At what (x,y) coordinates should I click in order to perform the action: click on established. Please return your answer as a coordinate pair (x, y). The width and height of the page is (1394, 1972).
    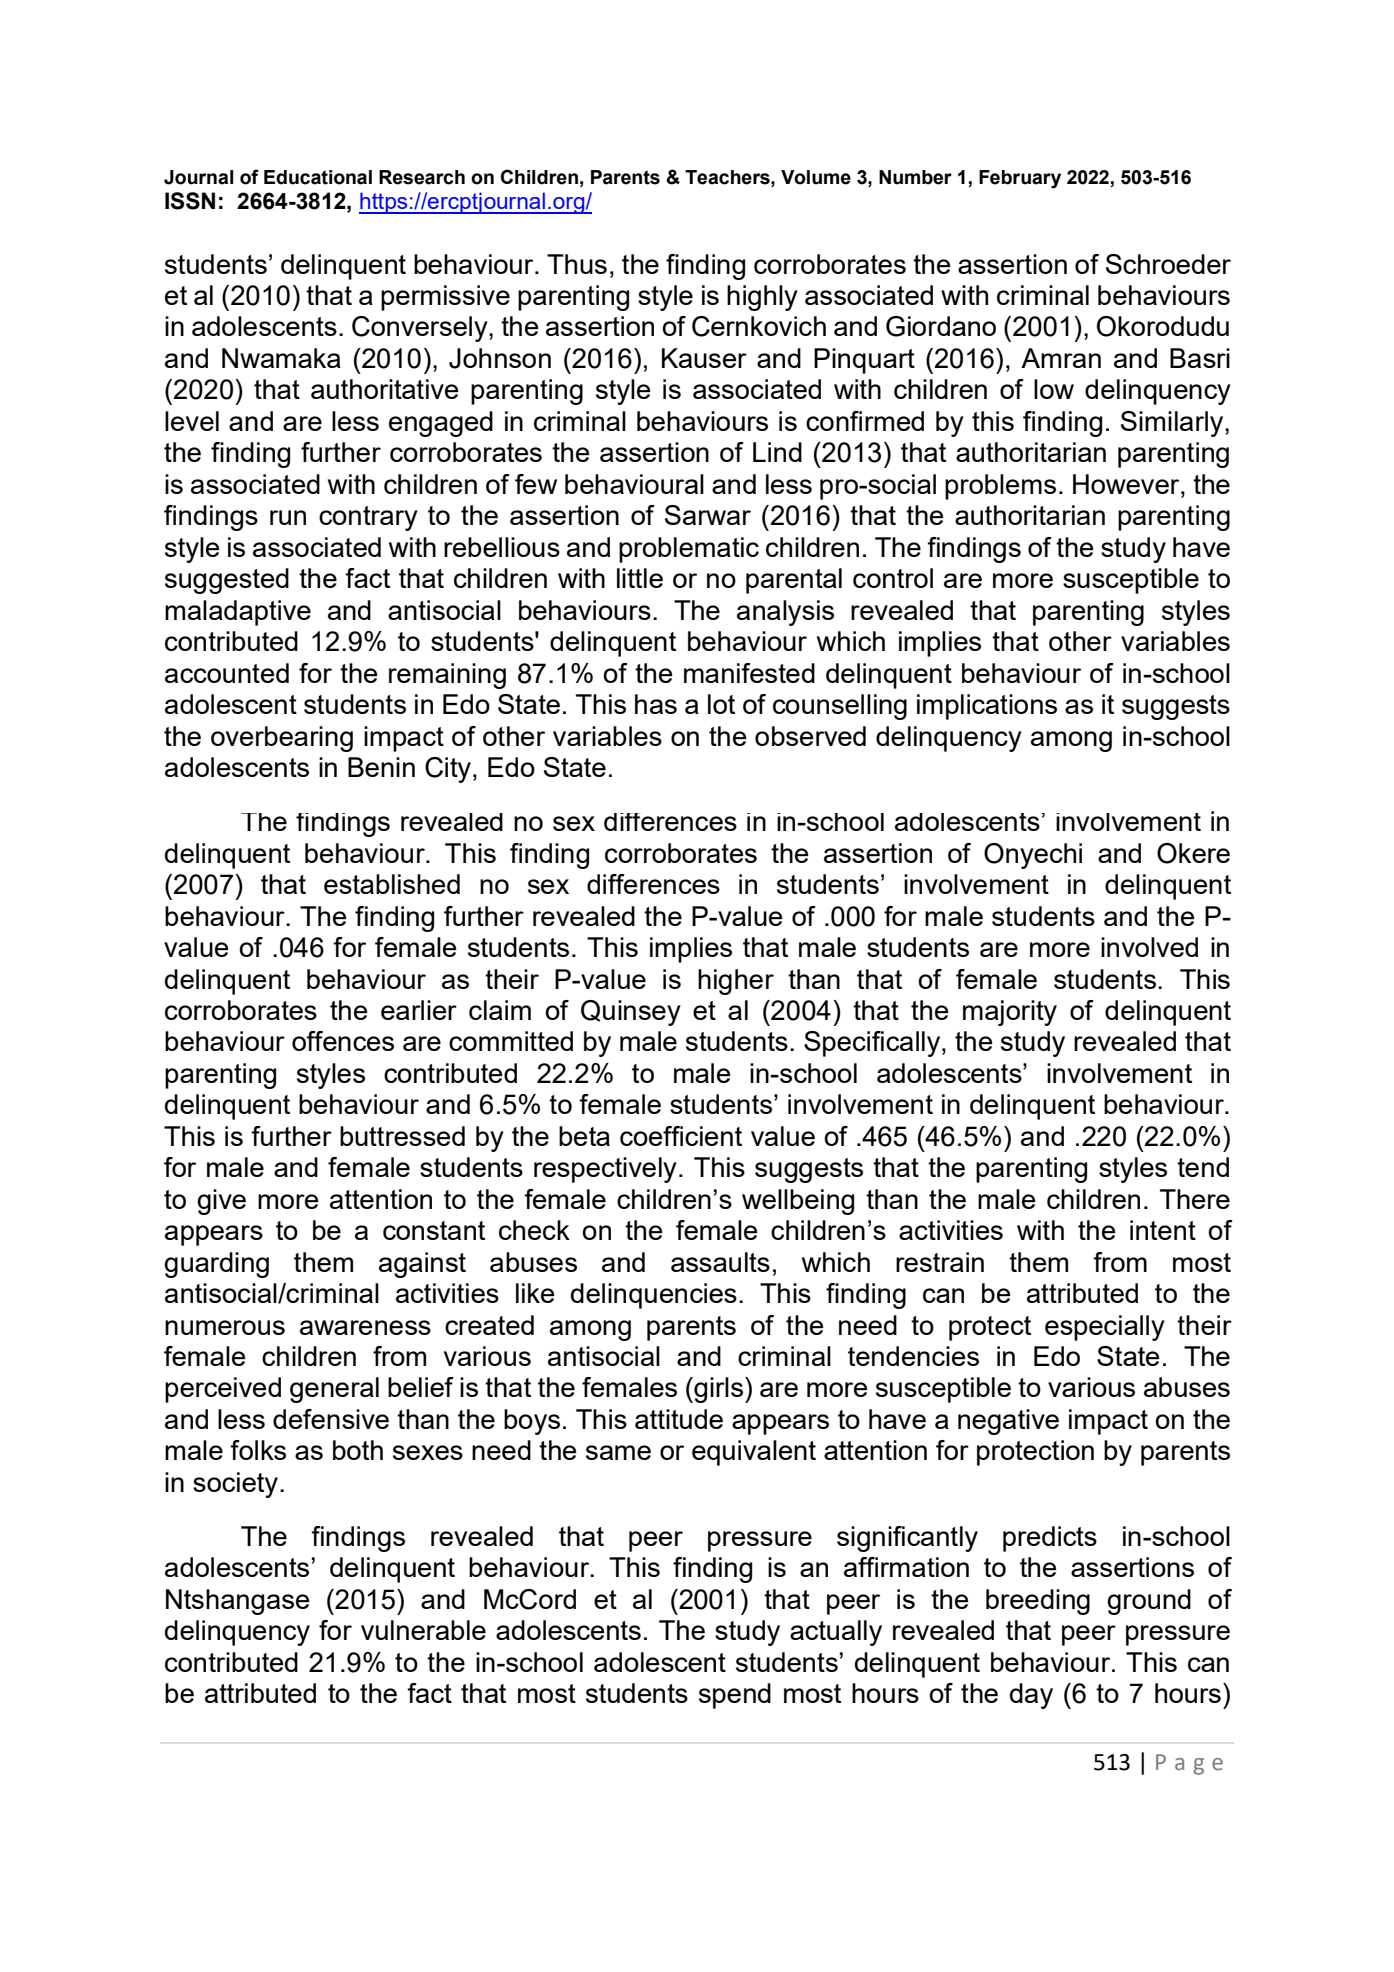
    Looking at the image, I should click on (392, 884).
